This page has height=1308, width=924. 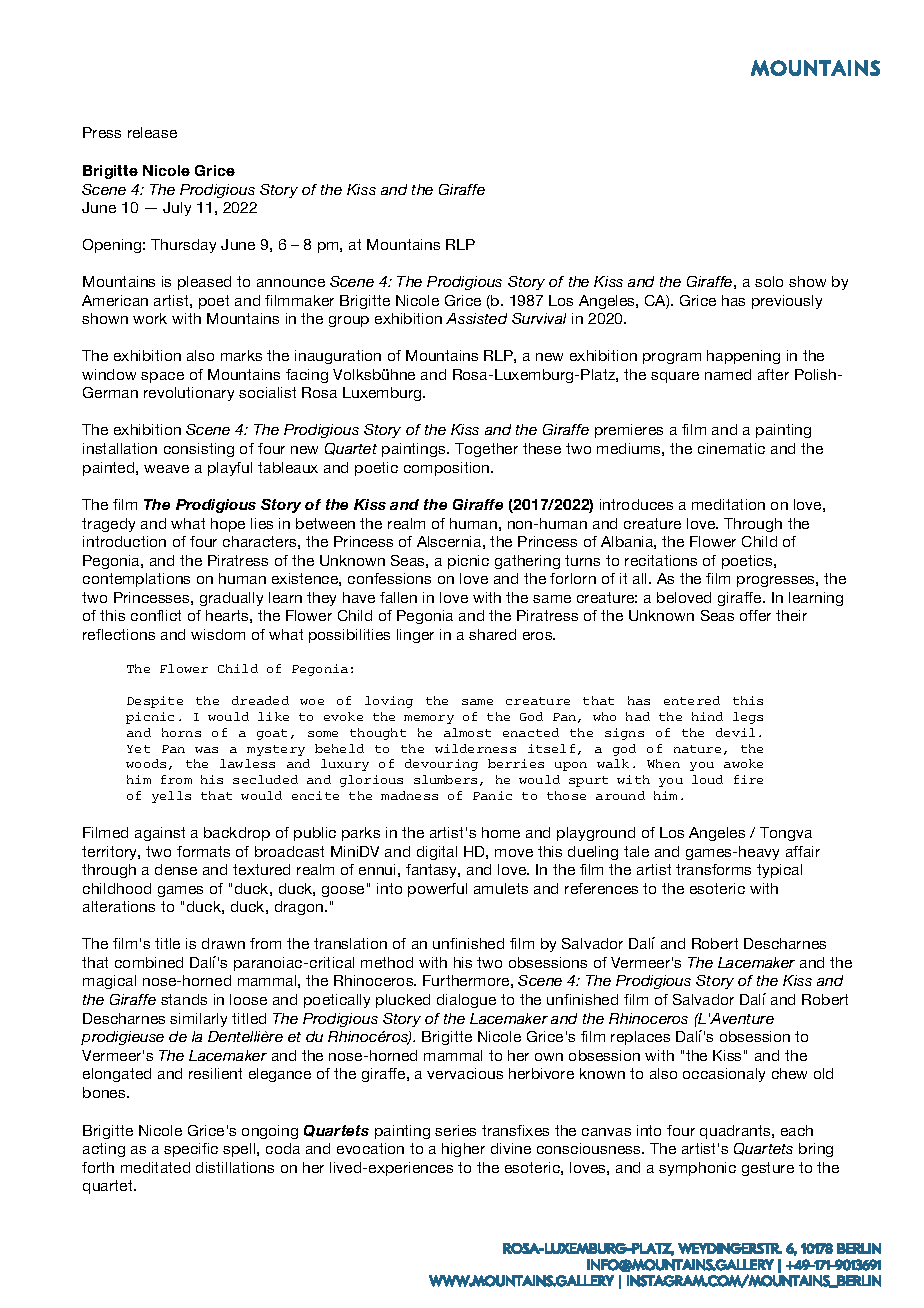 I want to click on Assisted, so click(x=476, y=318).
